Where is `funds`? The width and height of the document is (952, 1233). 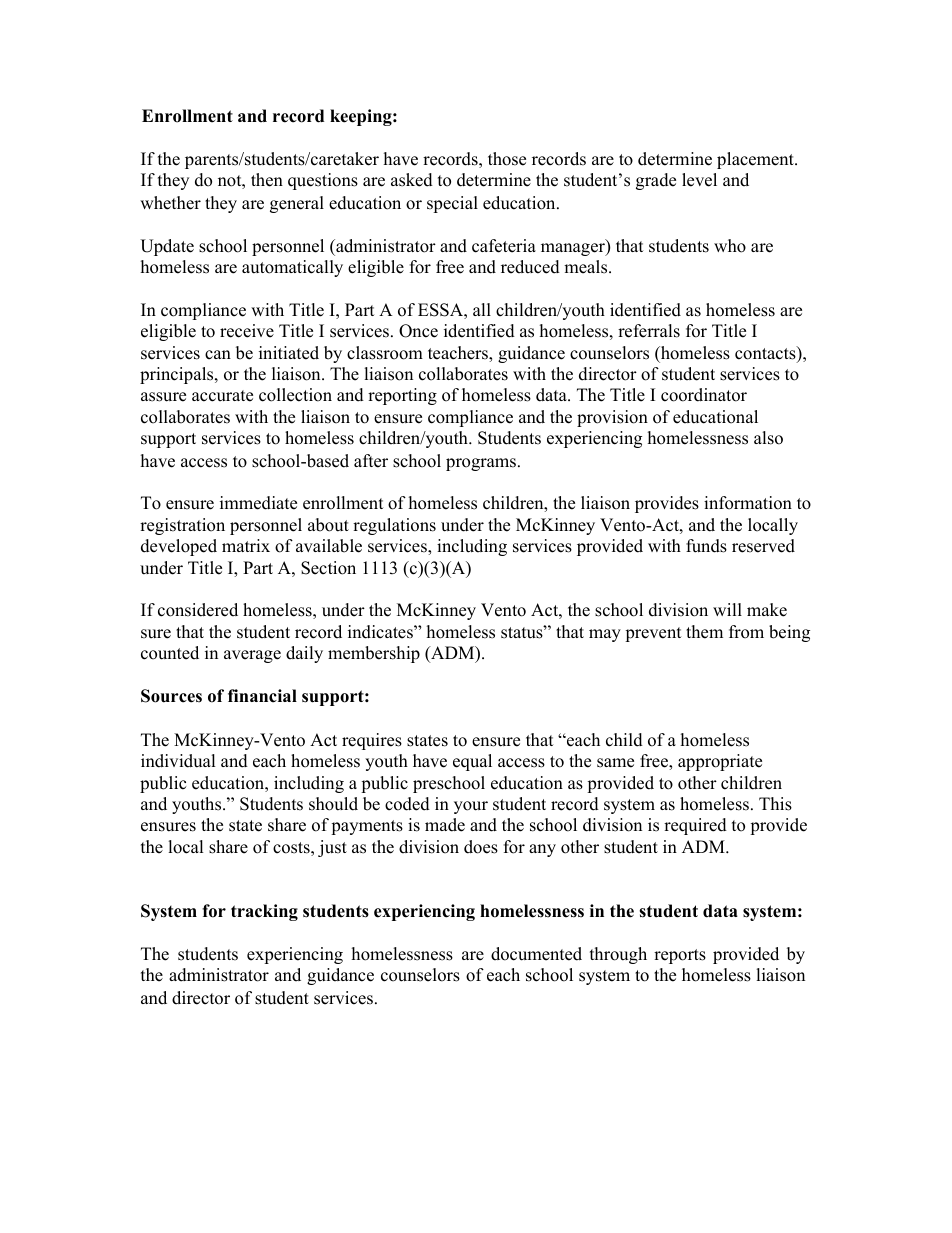
funds is located at coordinates (706, 546).
